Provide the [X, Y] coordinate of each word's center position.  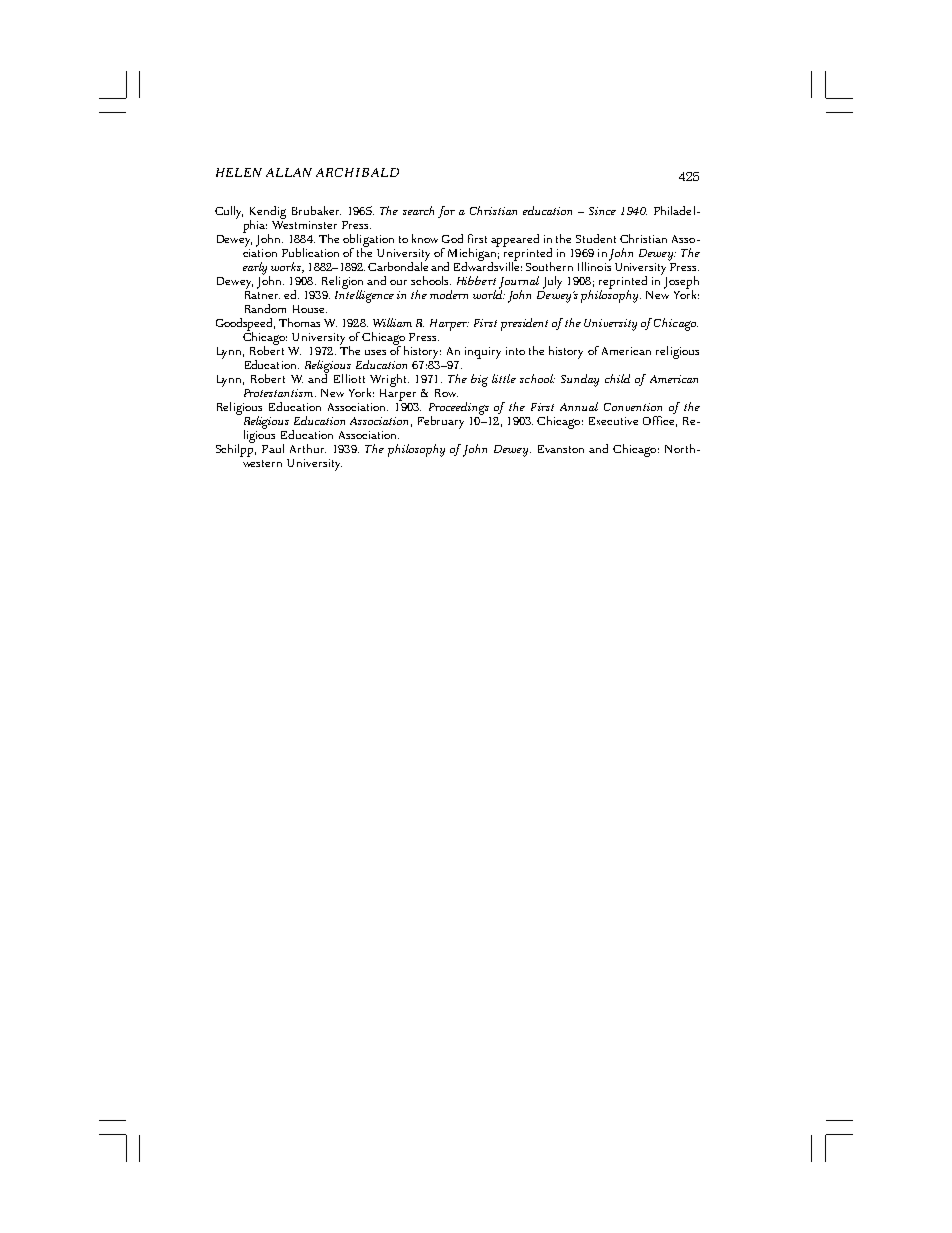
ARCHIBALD [357, 172]
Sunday [580, 380]
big [479, 380]
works [287, 267]
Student [596, 238]
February [441, 422]
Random [265, 308]
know [425, 238]
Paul [273, 448]
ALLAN [289, 172]
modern [449, 294]
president [524, 324]
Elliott [349, 378]
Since [602, 211]
